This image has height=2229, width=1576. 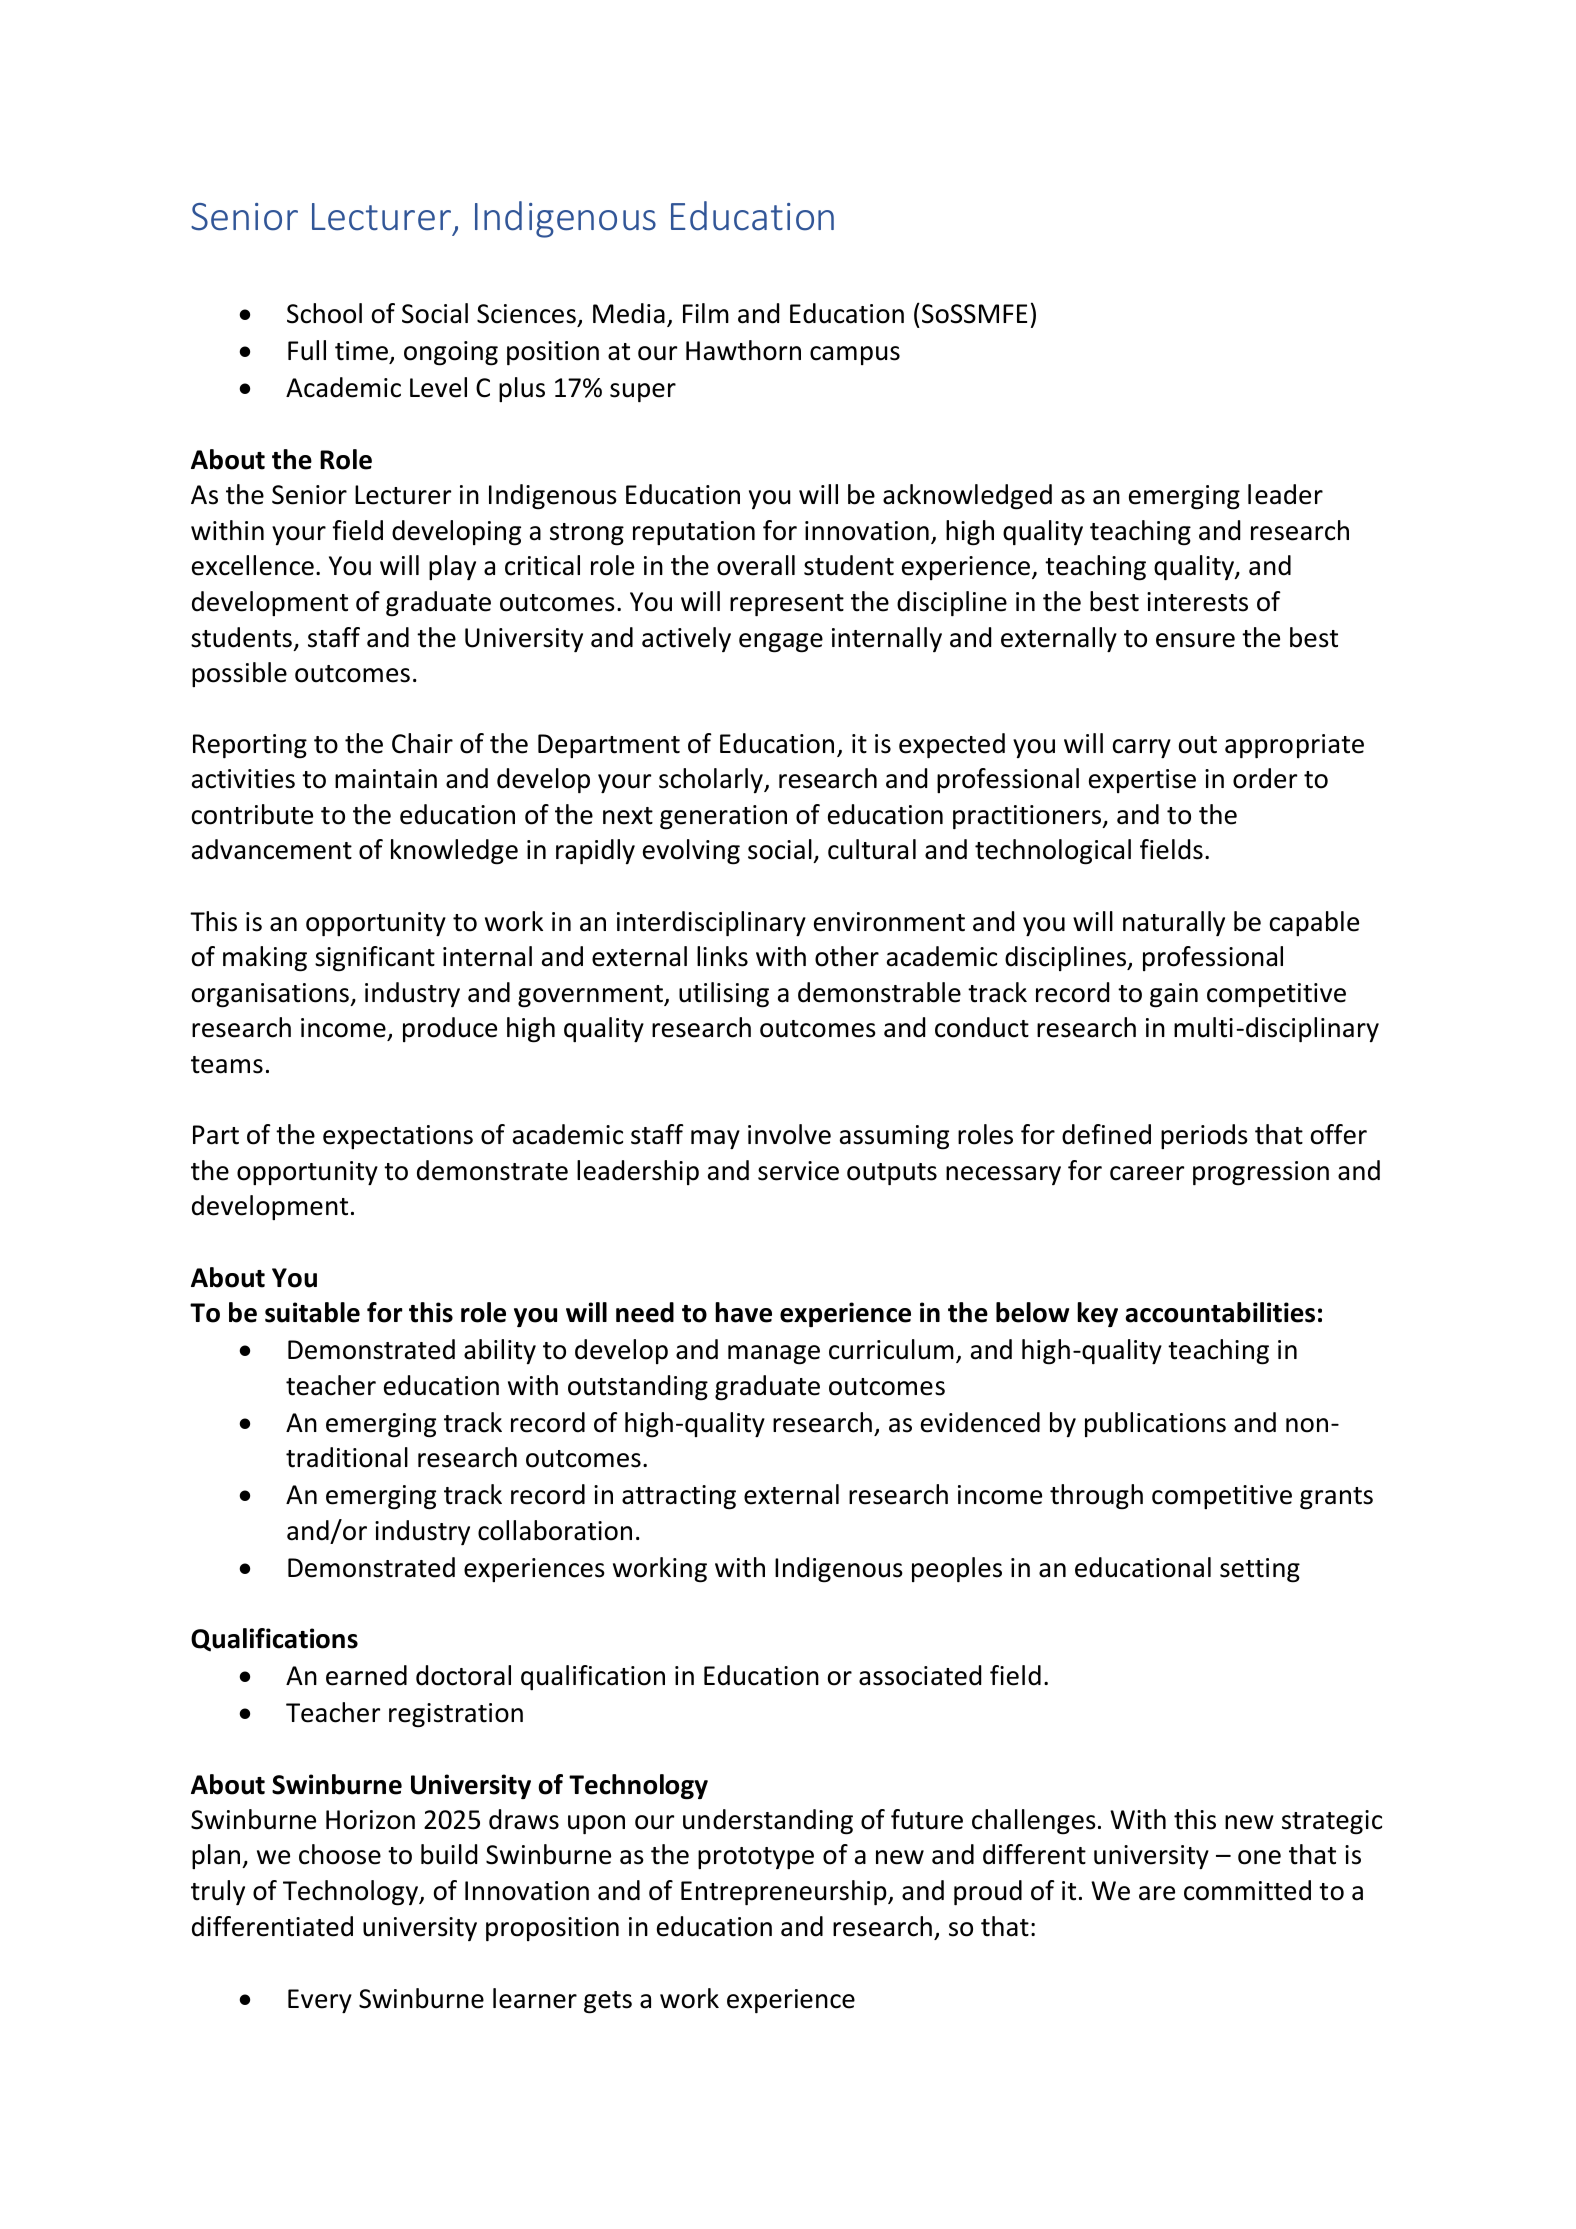 I want to click on time, so click(x=363, y=352).
